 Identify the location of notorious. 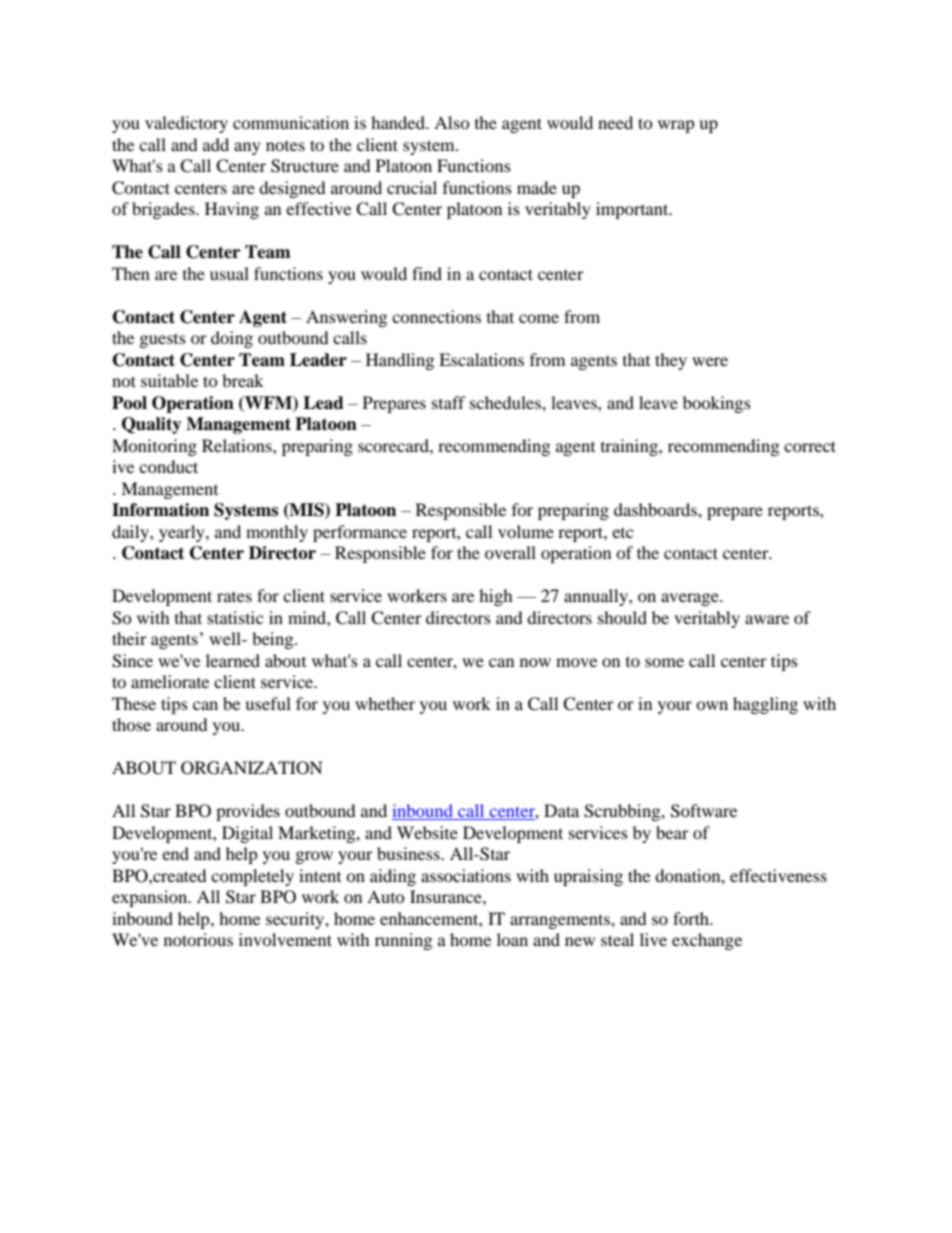
(198, 939).
